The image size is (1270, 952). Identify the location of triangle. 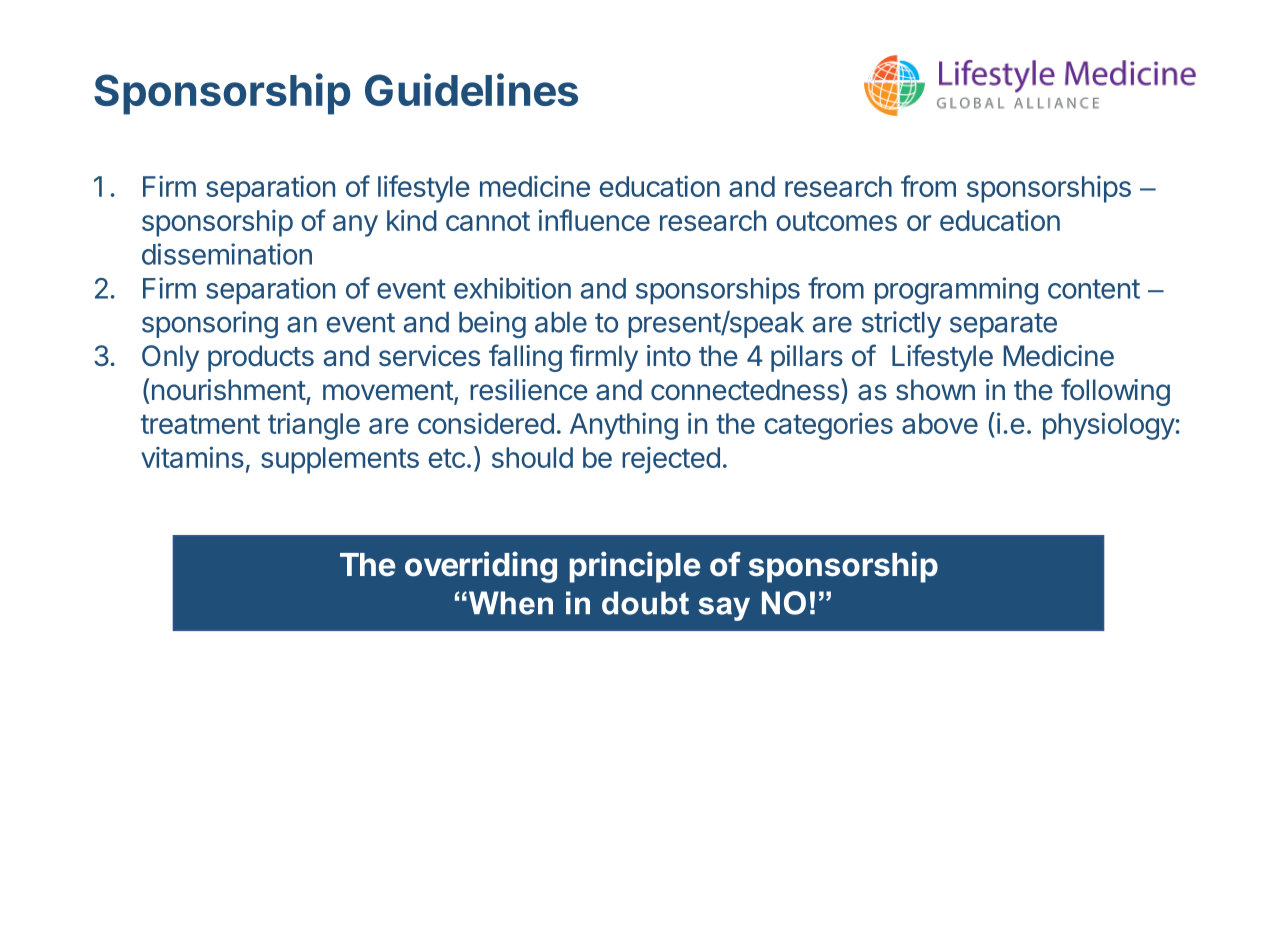
(314, 426).
